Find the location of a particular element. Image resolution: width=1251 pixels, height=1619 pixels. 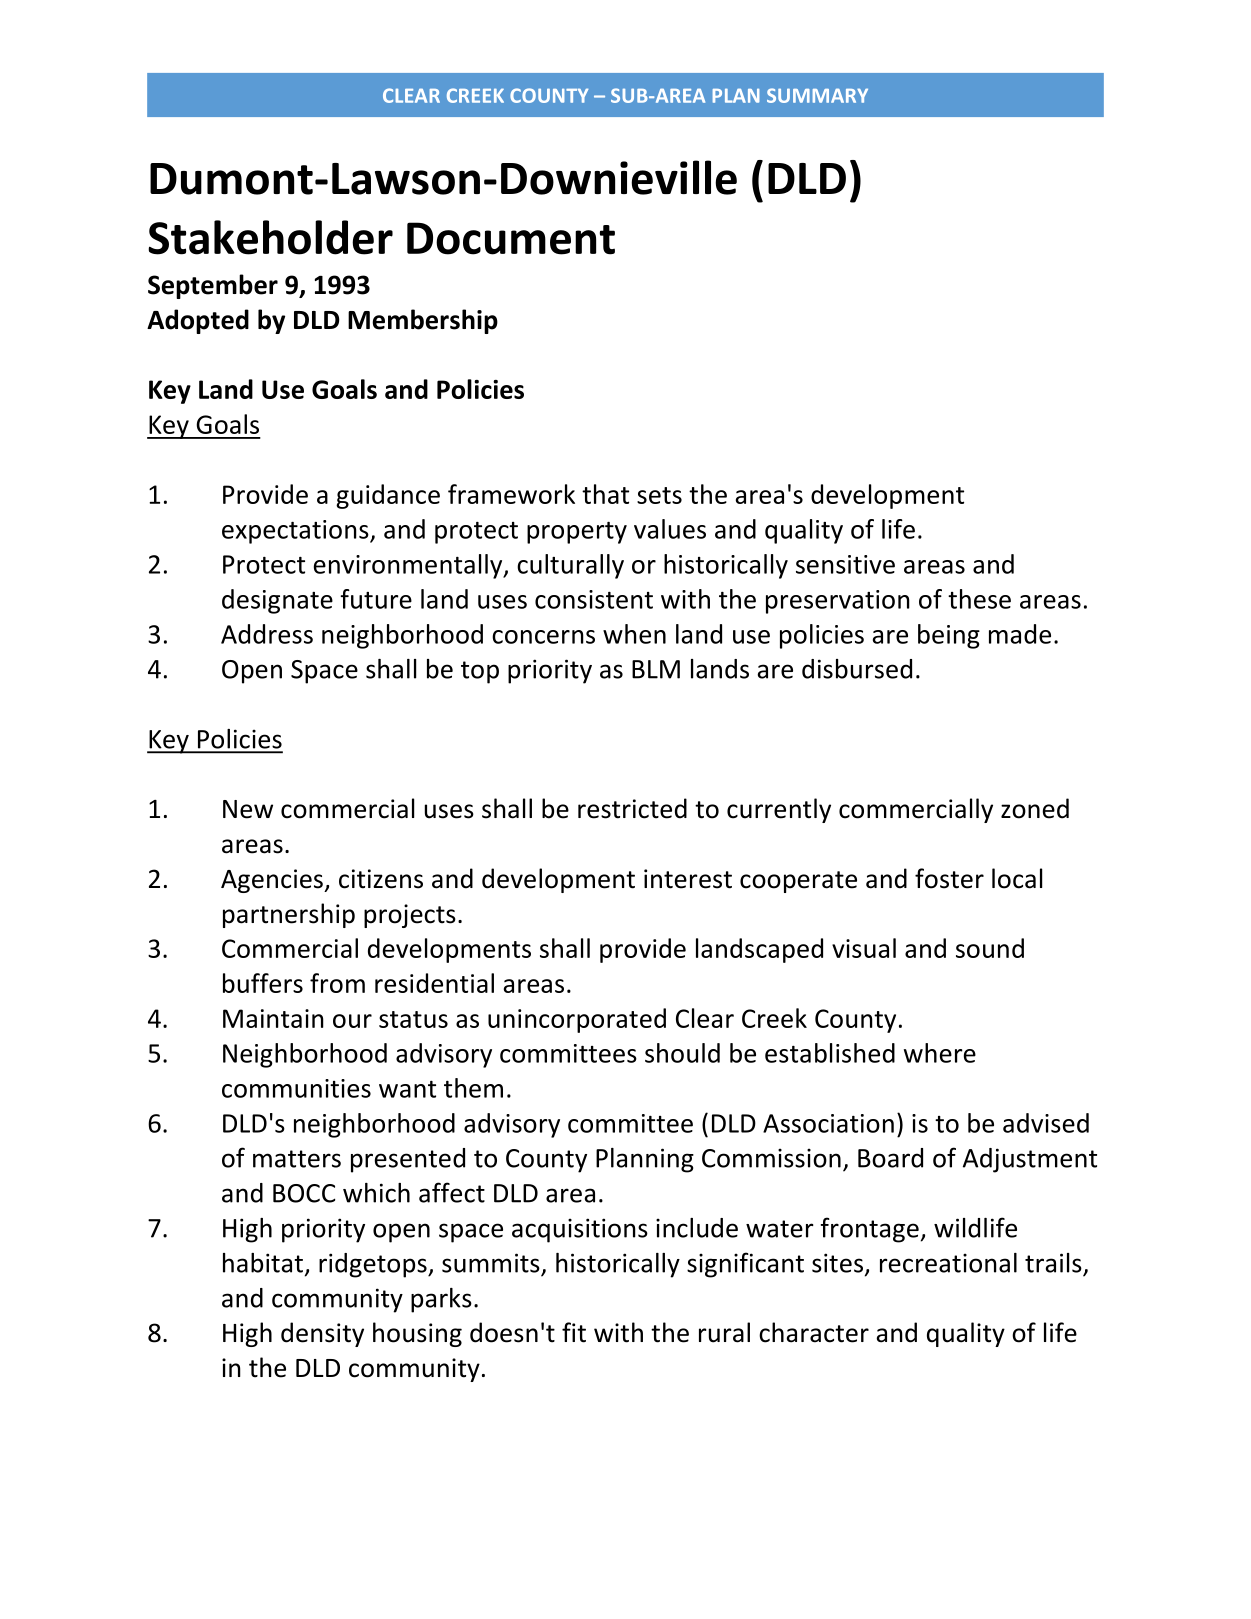

SUMMARY is located at coordinates (817, 95).
